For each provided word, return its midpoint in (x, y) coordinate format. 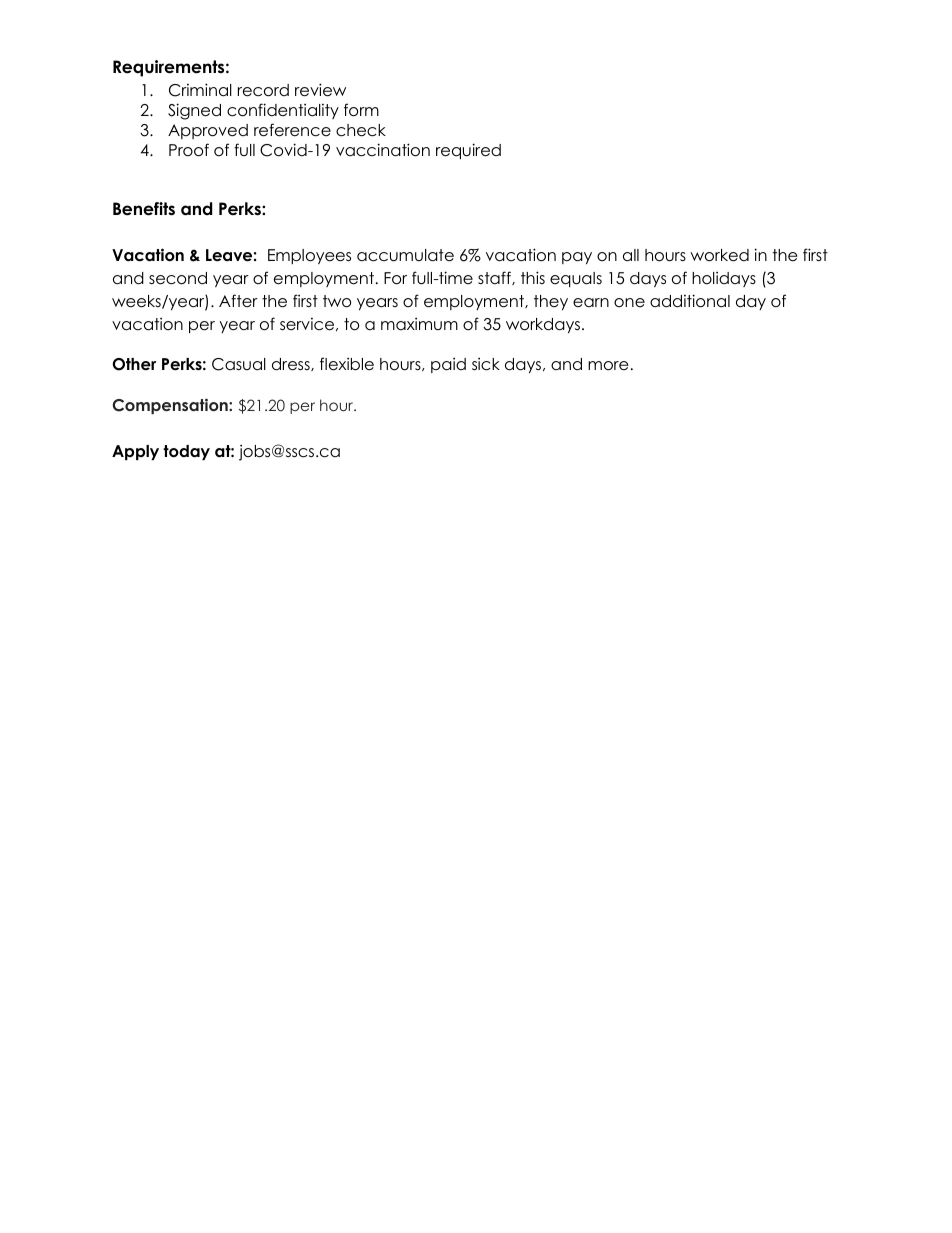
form (361, 110)
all (631, 255)
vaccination (383, 150)
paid (448, 365)
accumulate (405, 255)
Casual (239, 364)
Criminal (200, 90)
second (178, 278)
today (186, 452)
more (608, 366)
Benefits (144, 209)
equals (576, 279)
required (468, 151)
